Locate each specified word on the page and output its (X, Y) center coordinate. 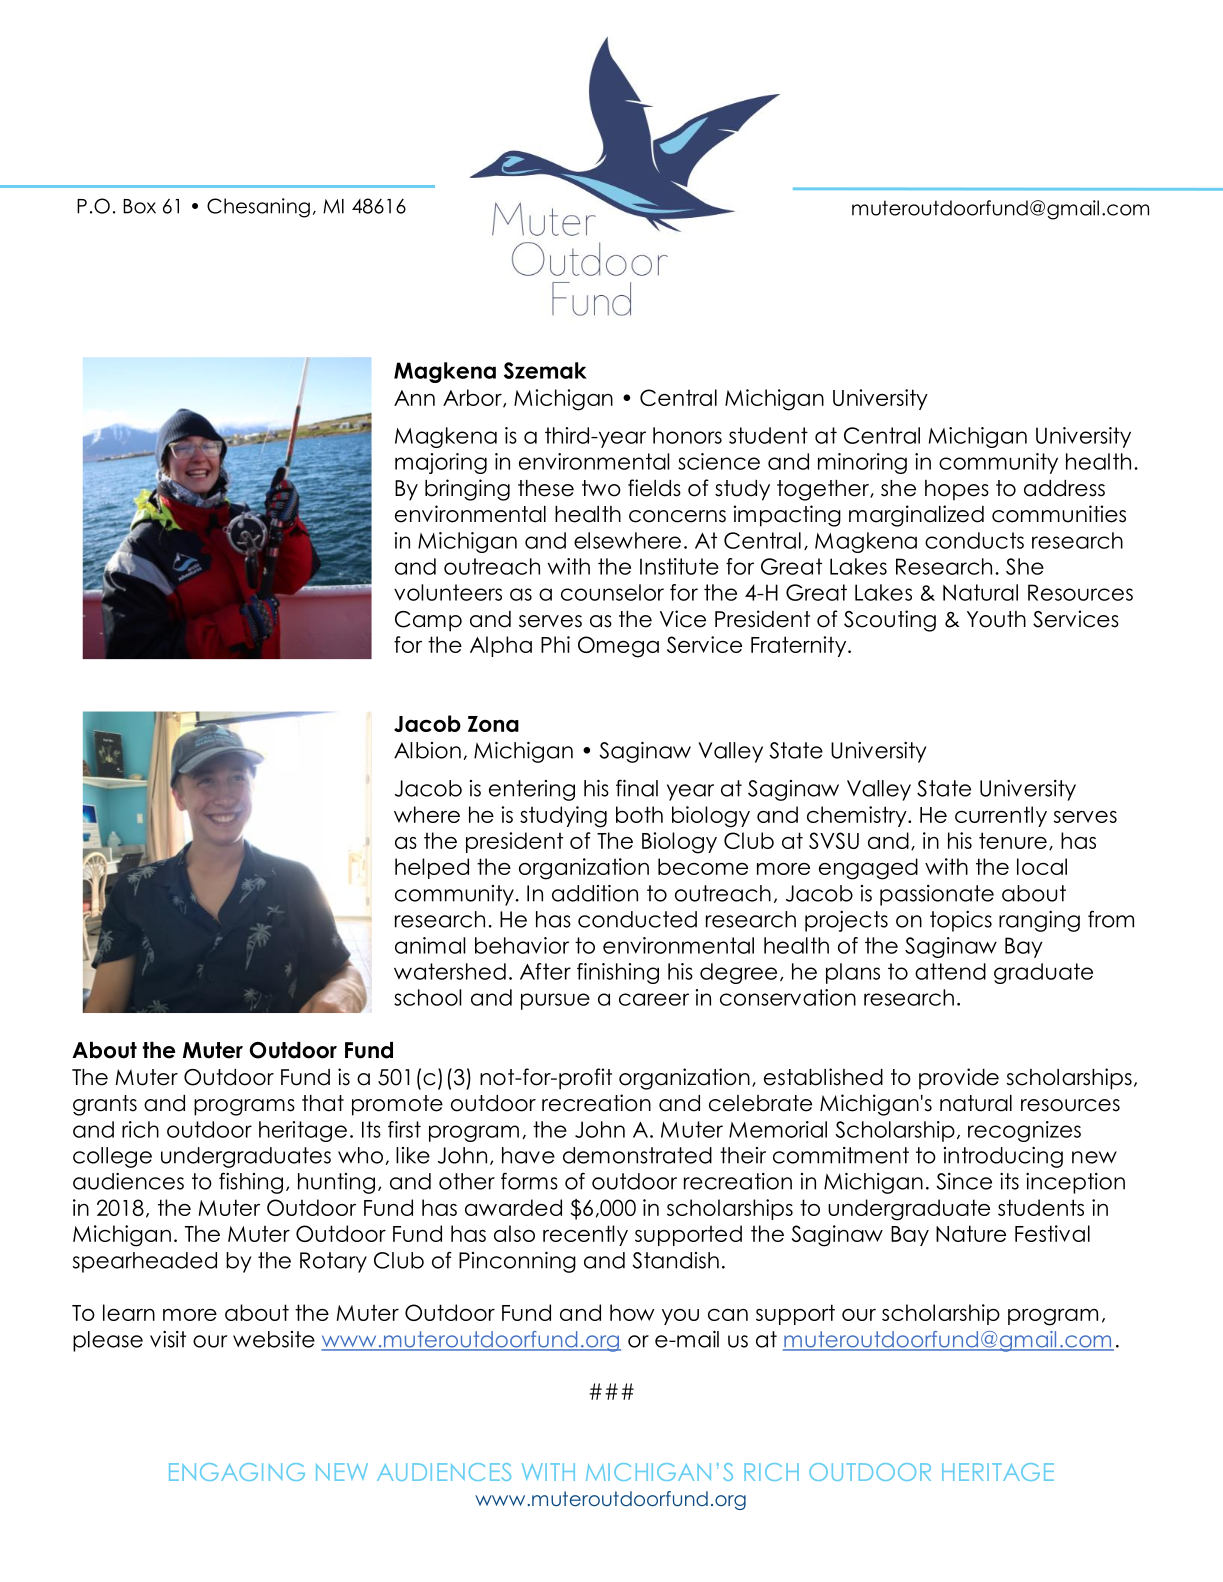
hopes (957, 490)
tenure (1013, 840)
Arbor (473, 398)
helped (432, 868)
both (639, 814)
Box (139, 206)
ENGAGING (237, 1472)
